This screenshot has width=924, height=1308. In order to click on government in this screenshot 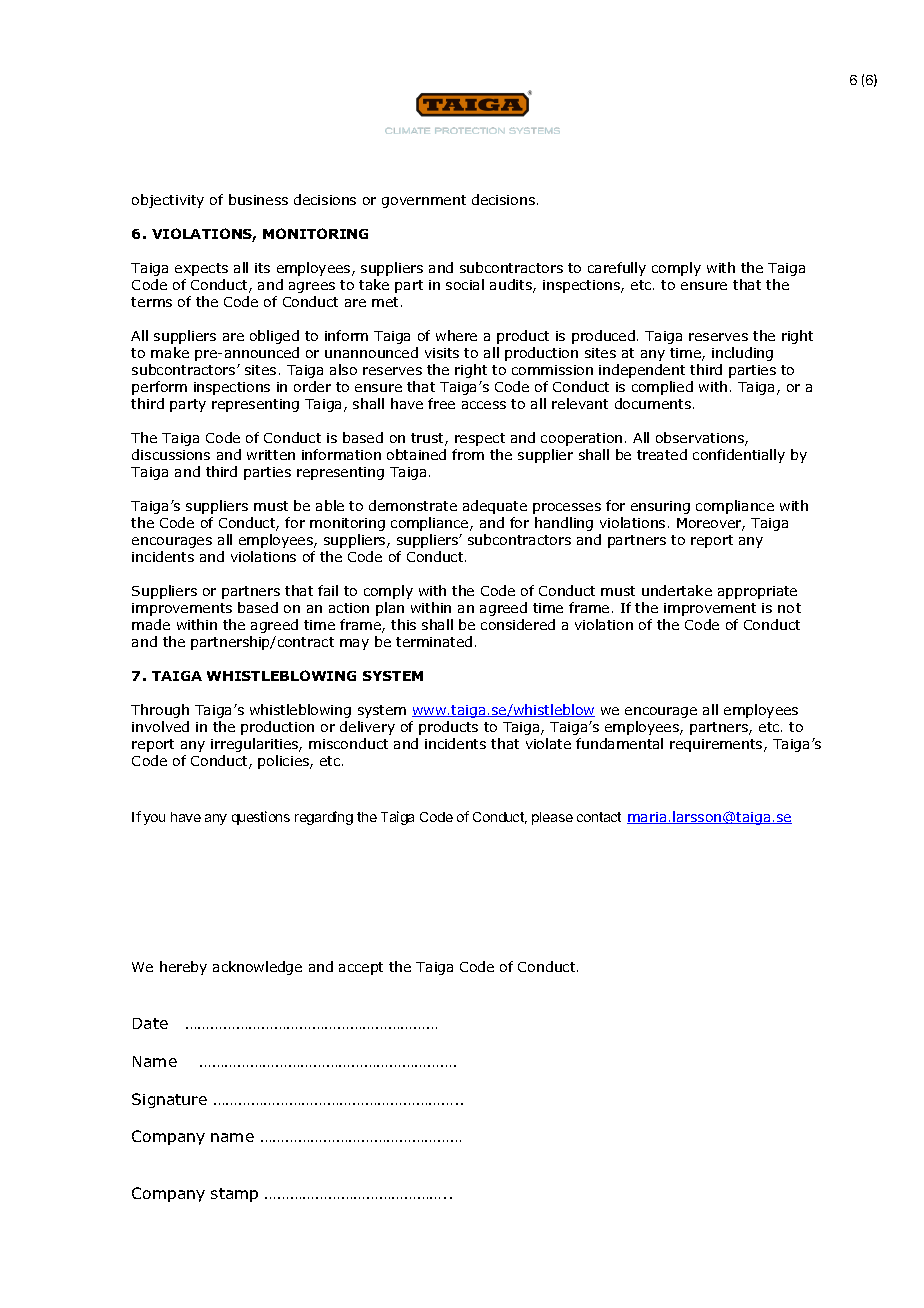, I will do `click(424, 201)`.
